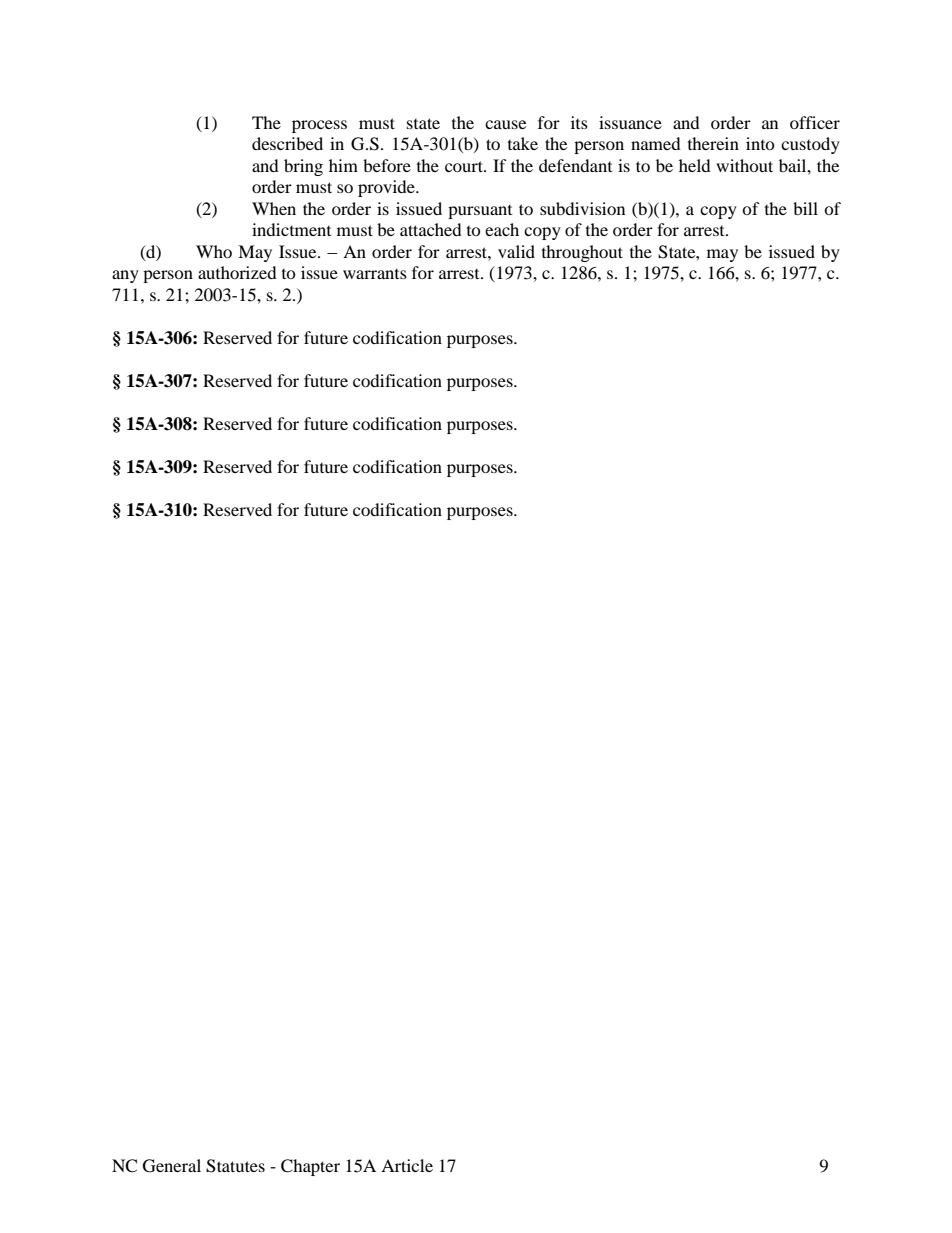 Image resolution: width=952 pixels, height=1233 pixels. I want to click on each, so click(502, 229).
